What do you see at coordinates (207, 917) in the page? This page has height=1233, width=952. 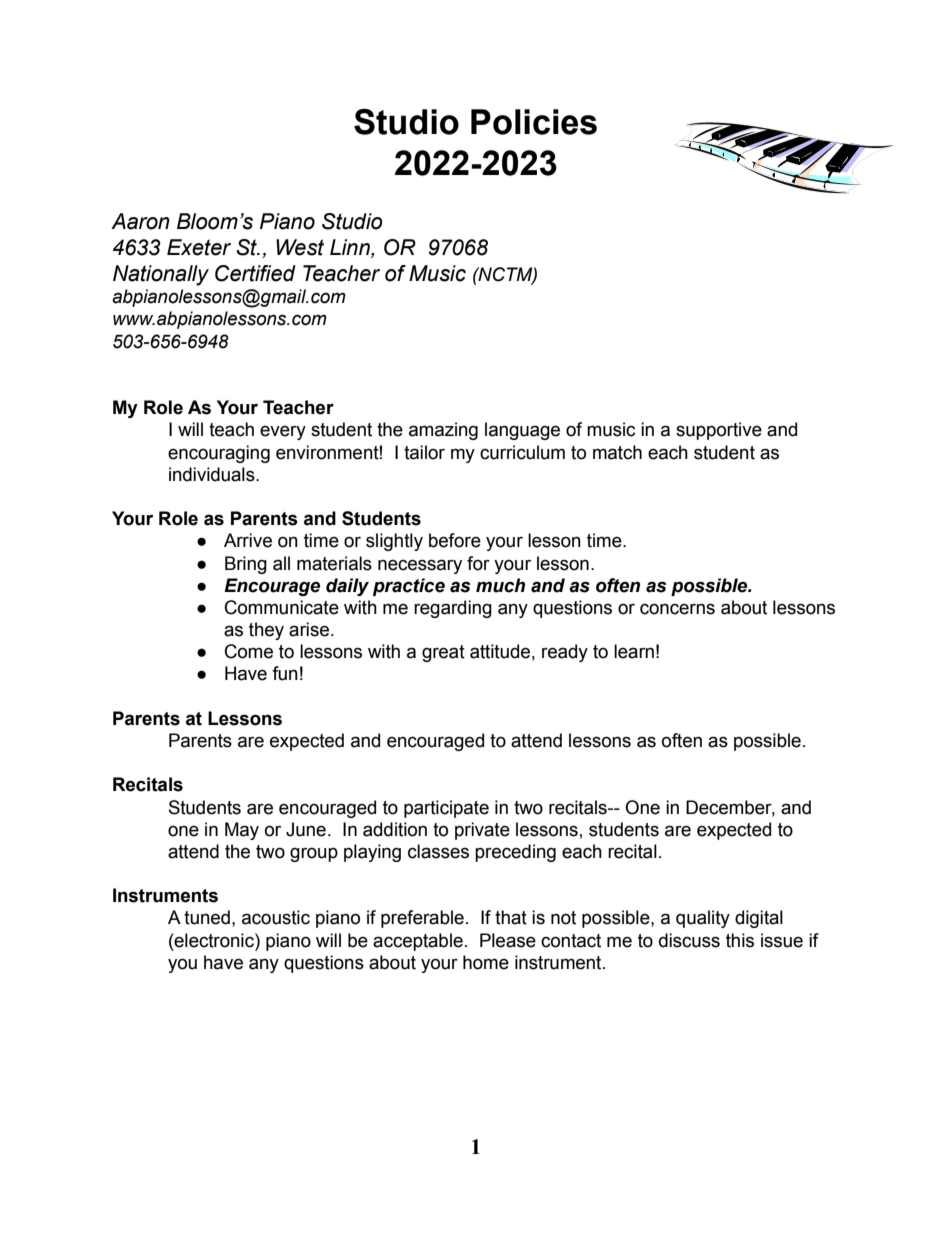 I see `tuned` at bounding box center [207, 917].
